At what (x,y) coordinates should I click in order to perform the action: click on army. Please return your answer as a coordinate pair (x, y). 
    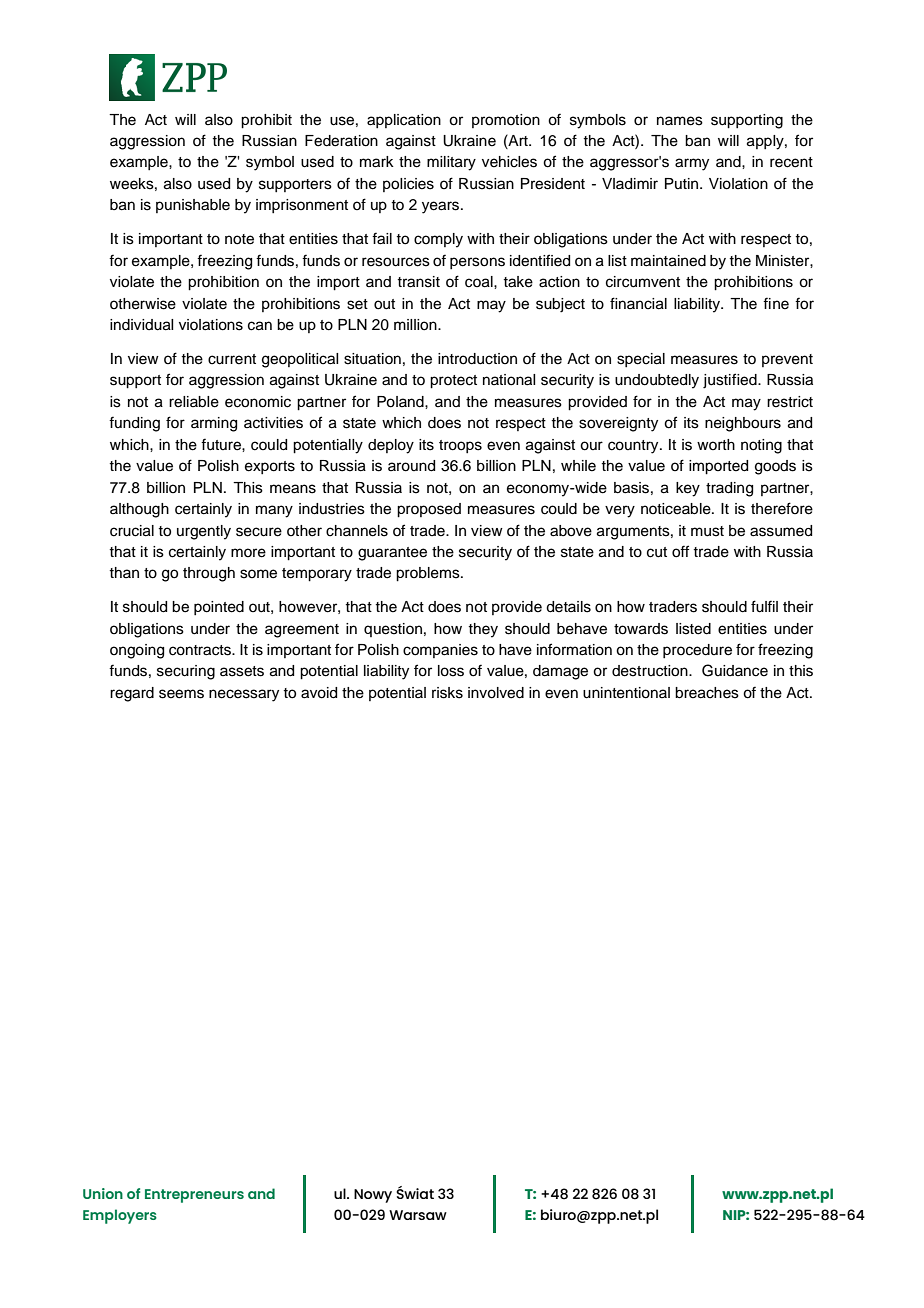
    Looking at the image, I should click on (692, 164).
